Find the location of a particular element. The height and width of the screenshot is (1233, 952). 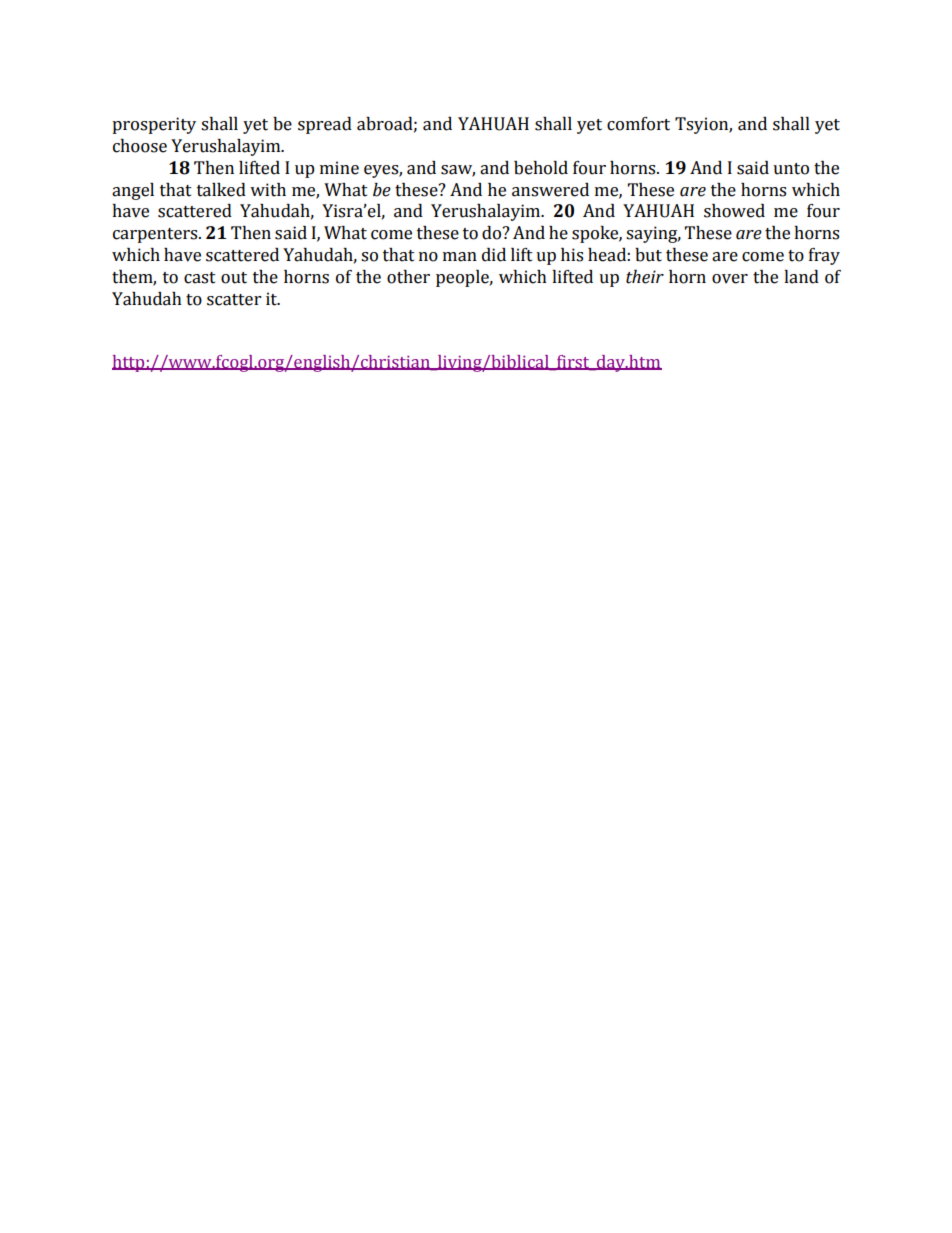

comfort is located at coordinates (638, 124).
